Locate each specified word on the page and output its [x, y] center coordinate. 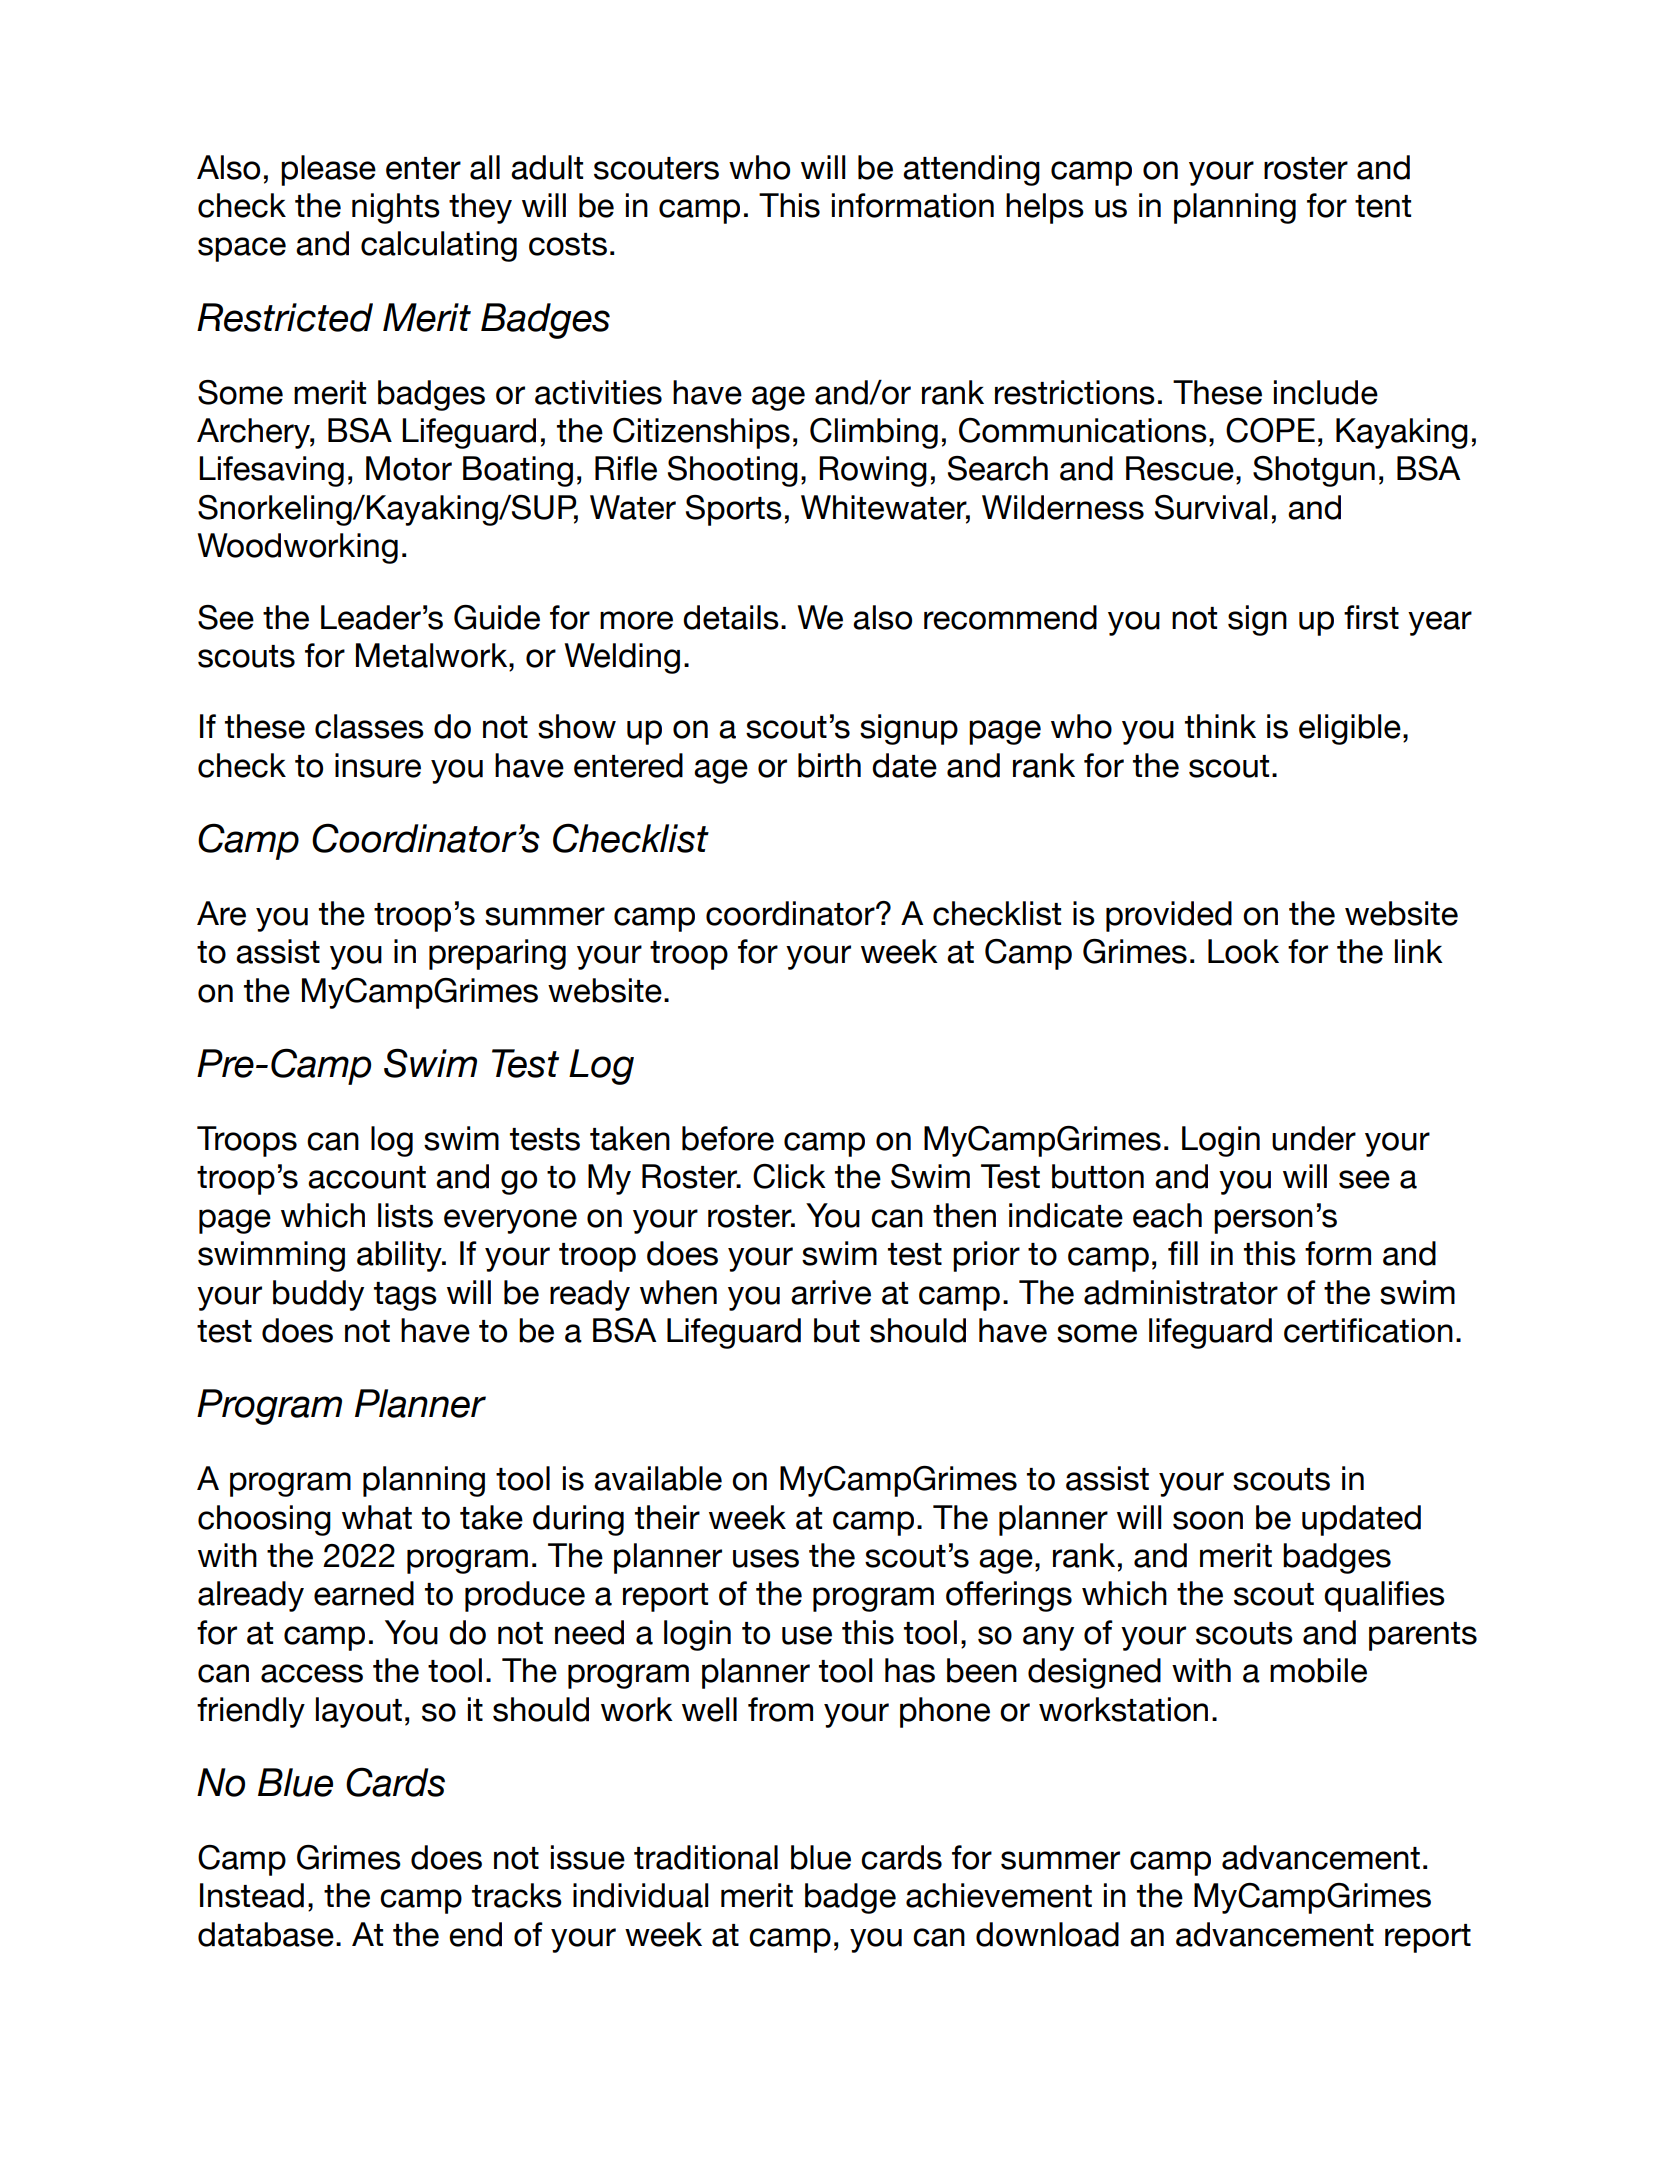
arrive [831, 1292]
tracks [517, 1895]
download [1047, 1934]
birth [829, 765]
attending [971, 170]
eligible [1350, 729]
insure [378, 765]
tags [405, 1296]
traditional [706, 1857]
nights [396, 208]
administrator [1181, 1292]
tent [1383, 206]
